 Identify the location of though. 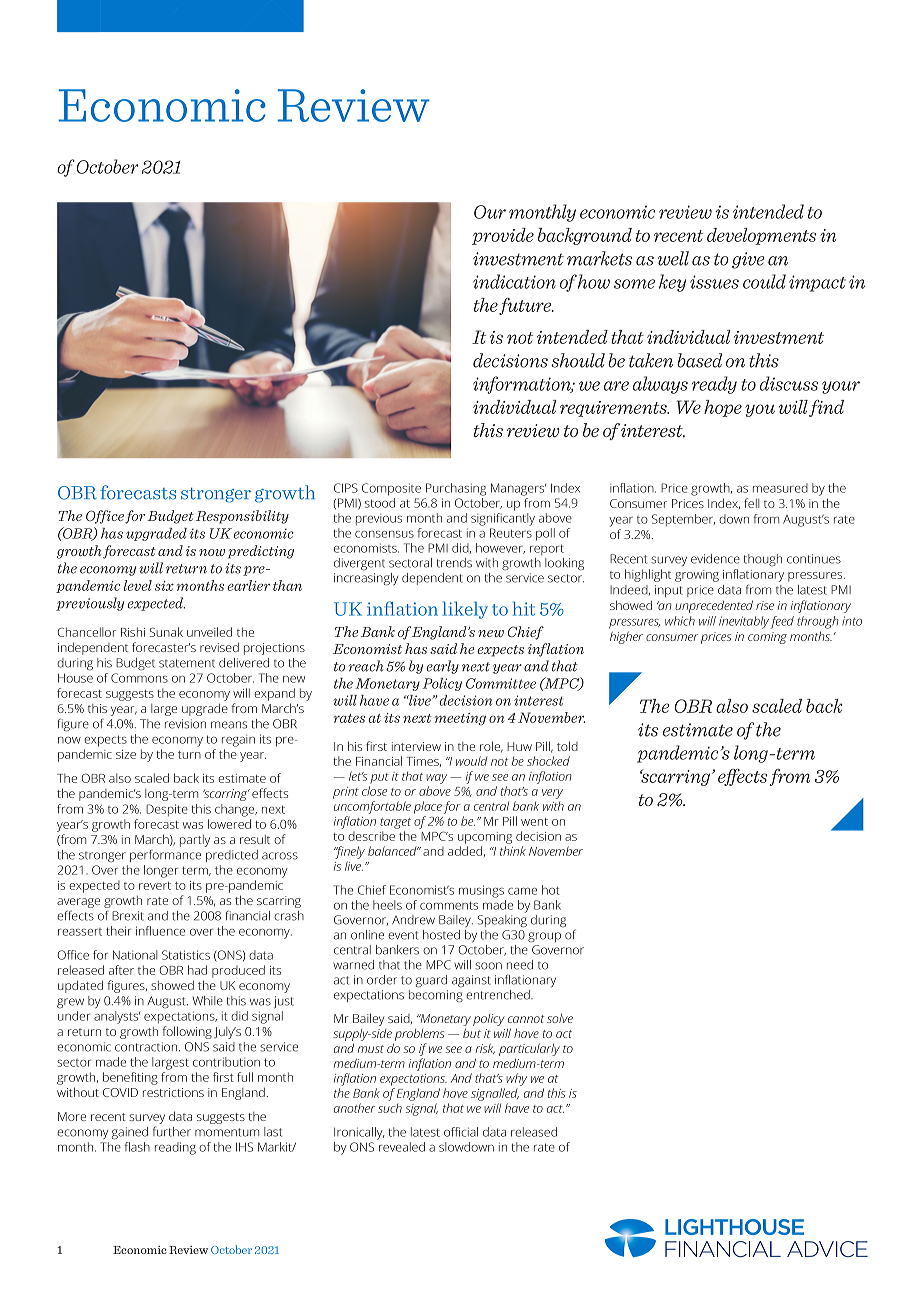
(763, 560).
